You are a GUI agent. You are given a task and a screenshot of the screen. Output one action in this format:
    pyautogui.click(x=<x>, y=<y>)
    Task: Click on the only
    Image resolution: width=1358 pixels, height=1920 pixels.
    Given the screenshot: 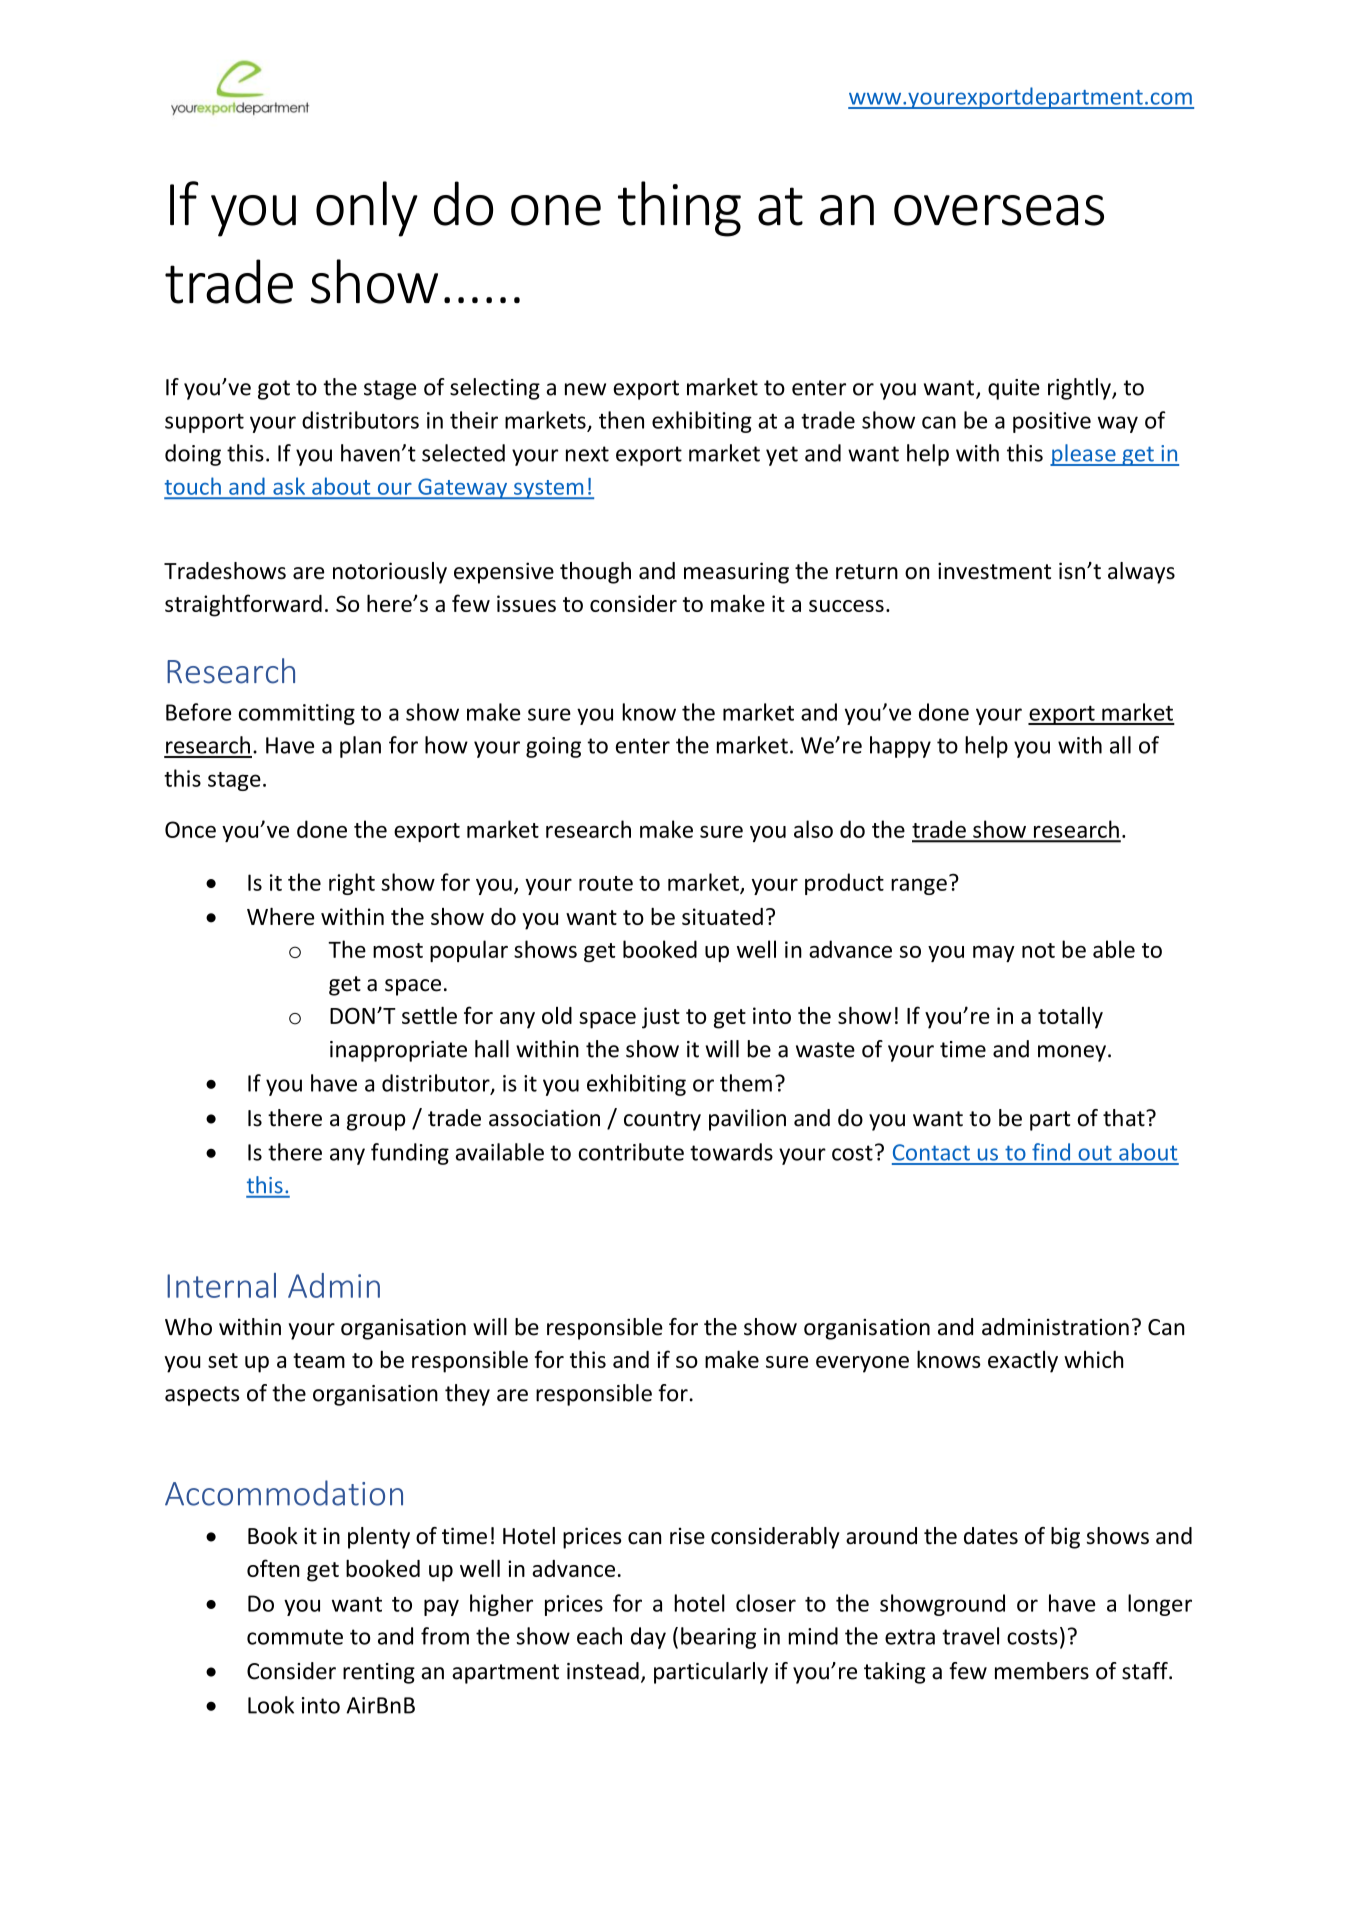 What is the action you would take?
    pyautogui.click(x=367, y=209)
